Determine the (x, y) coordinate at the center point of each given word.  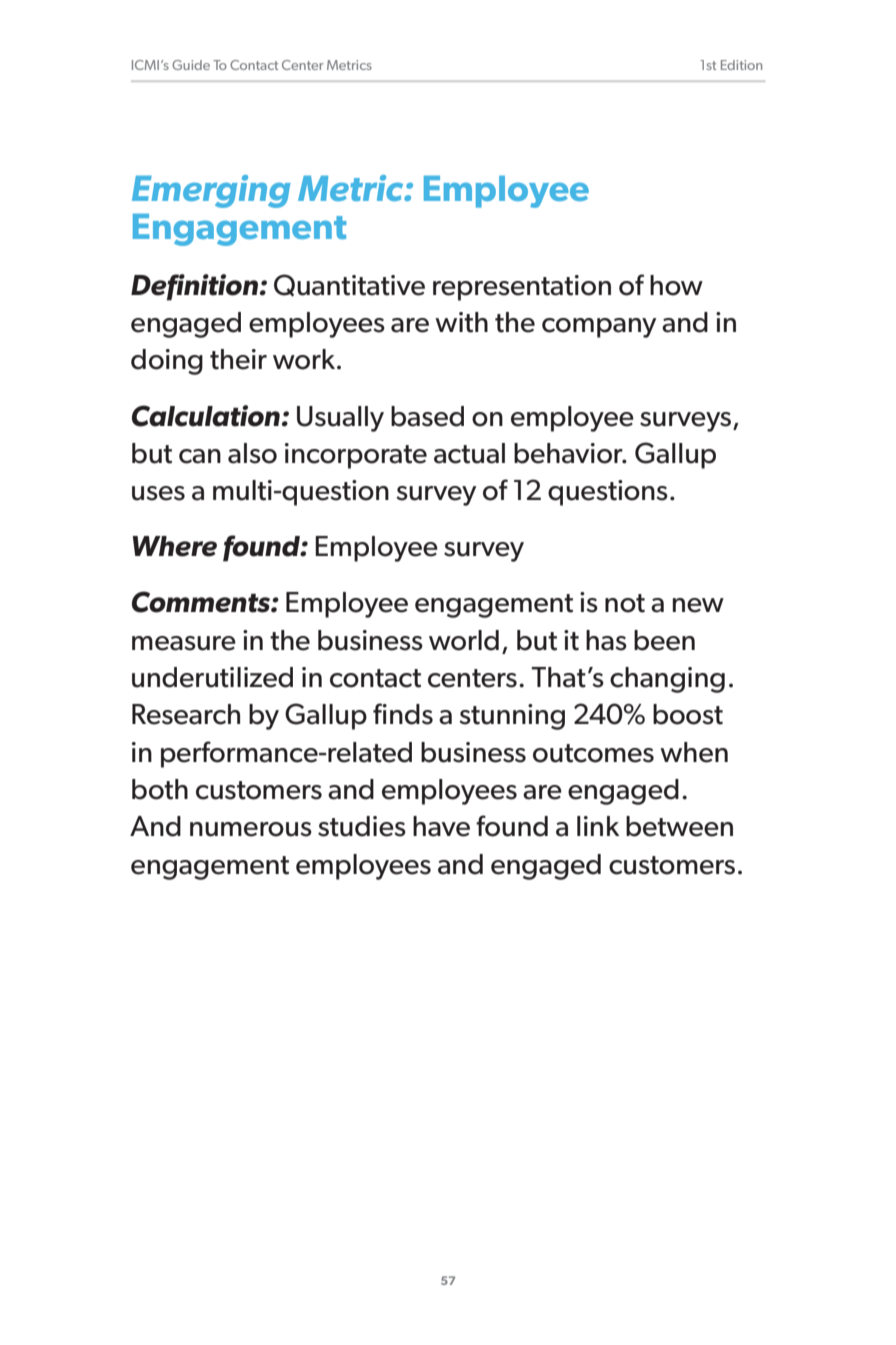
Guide (191, 65)
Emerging (211, 191)
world (464, 640)
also (252, 453)
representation (522, 288)
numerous (251, 829)
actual (469, 453)
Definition (194, 287)
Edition (741, 65)
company (599, 328)
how (676, 285)
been (664, 640)
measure (184, 643)
